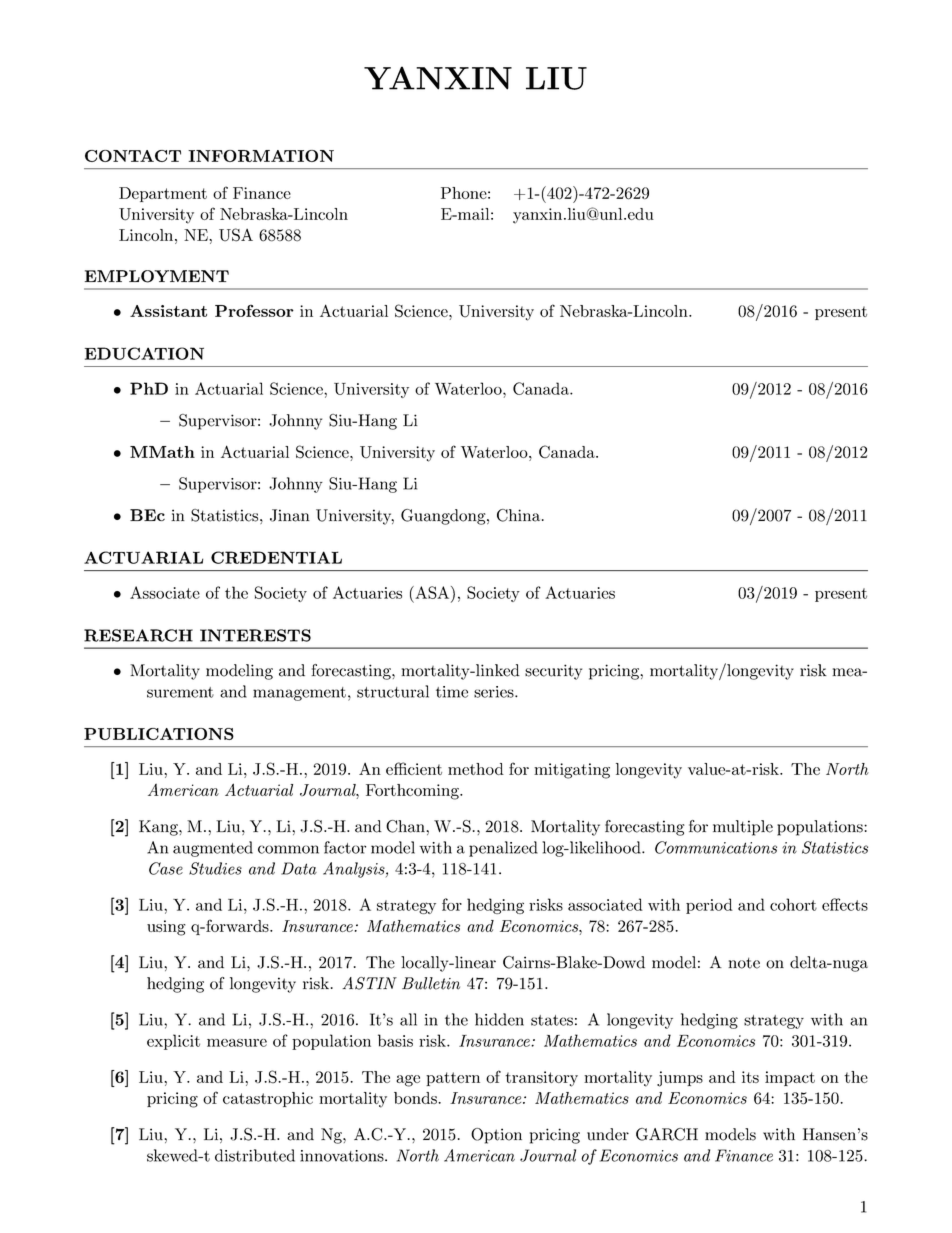 This screenshot has width=952, height=1233. Describe the element at coordinates (750, 1077) in the screenshot. I see `its` at that location.
